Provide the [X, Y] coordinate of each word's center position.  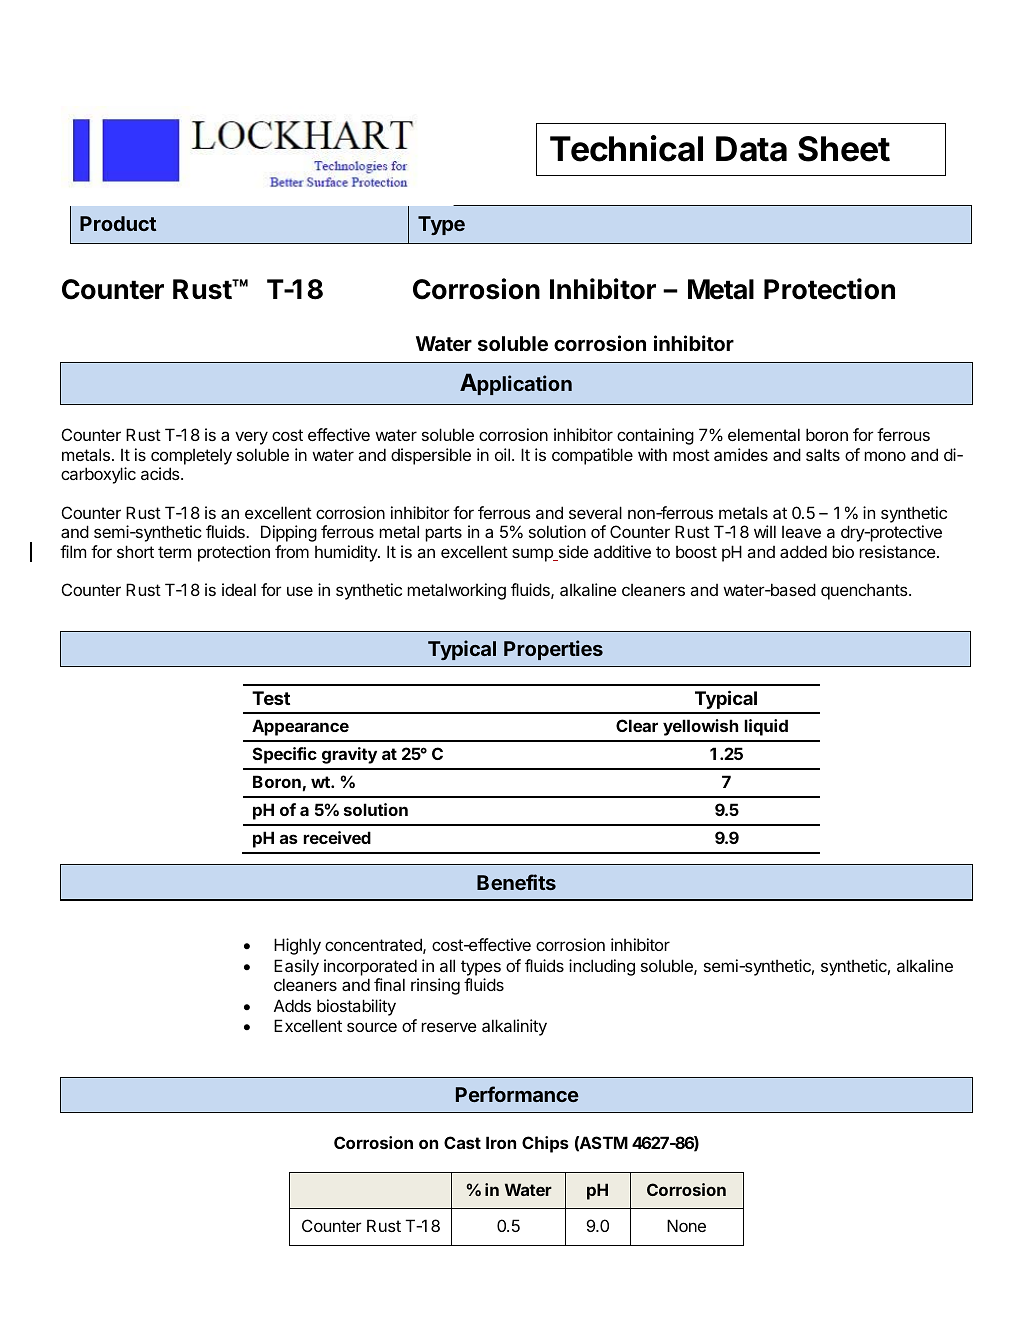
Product [118, 223]
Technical [626, 148]
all [447, 965]
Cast [462, 1142]
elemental [764, 434]
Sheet [844, 149]
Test [271, 698]
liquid [766, 727]
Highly [297, 946]
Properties [553, 650]
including [602, 967]
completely [191, 457]
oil [502, 454]
